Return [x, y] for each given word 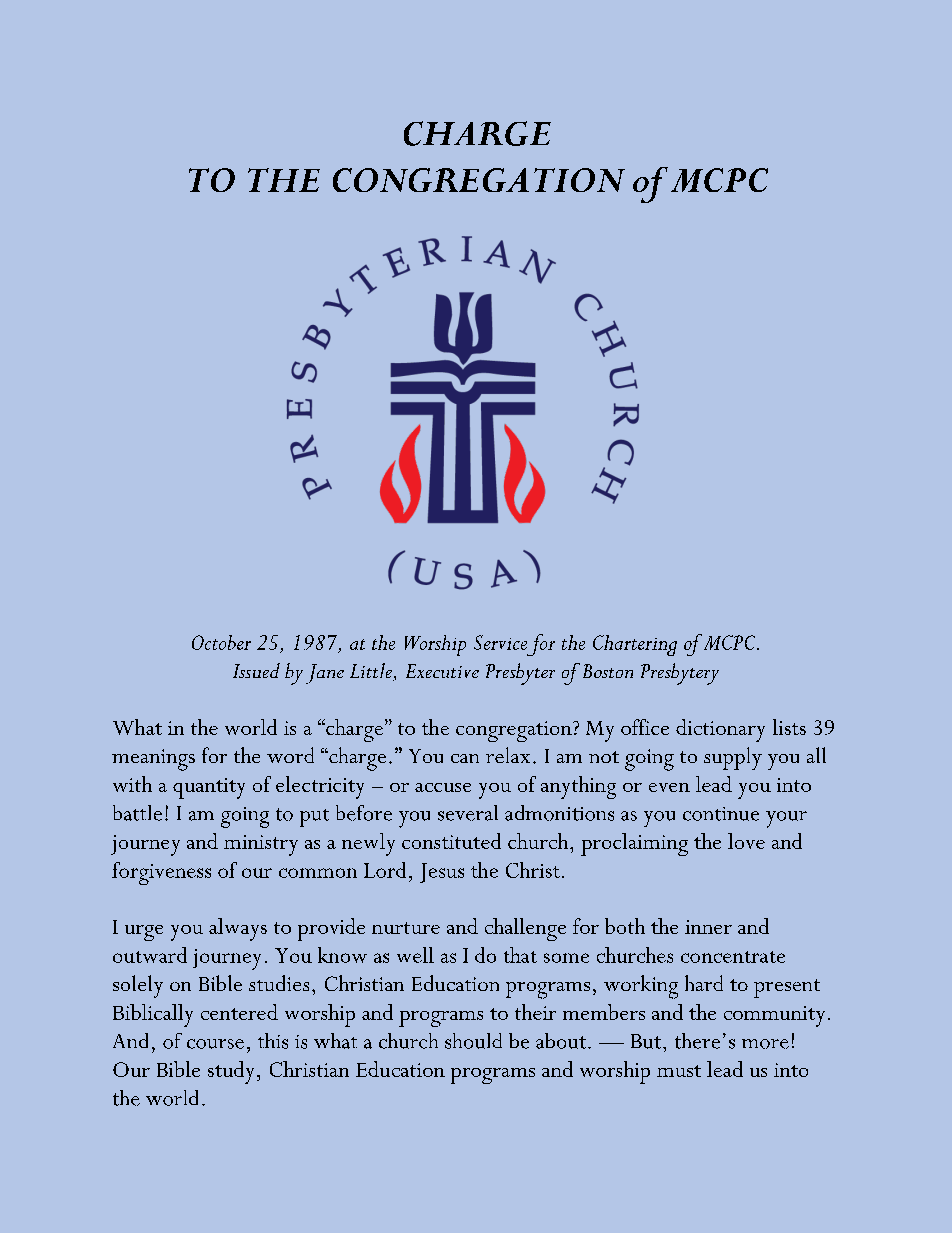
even [669, 787]
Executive [442, 671]
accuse [443, 787]
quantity [209, 788]
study [231, 1072]
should [473, 1041]
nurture [406, 928]
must [679, 1071]
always [238, 929]
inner [708, 927]
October [221, 642]
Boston [608, 671]
